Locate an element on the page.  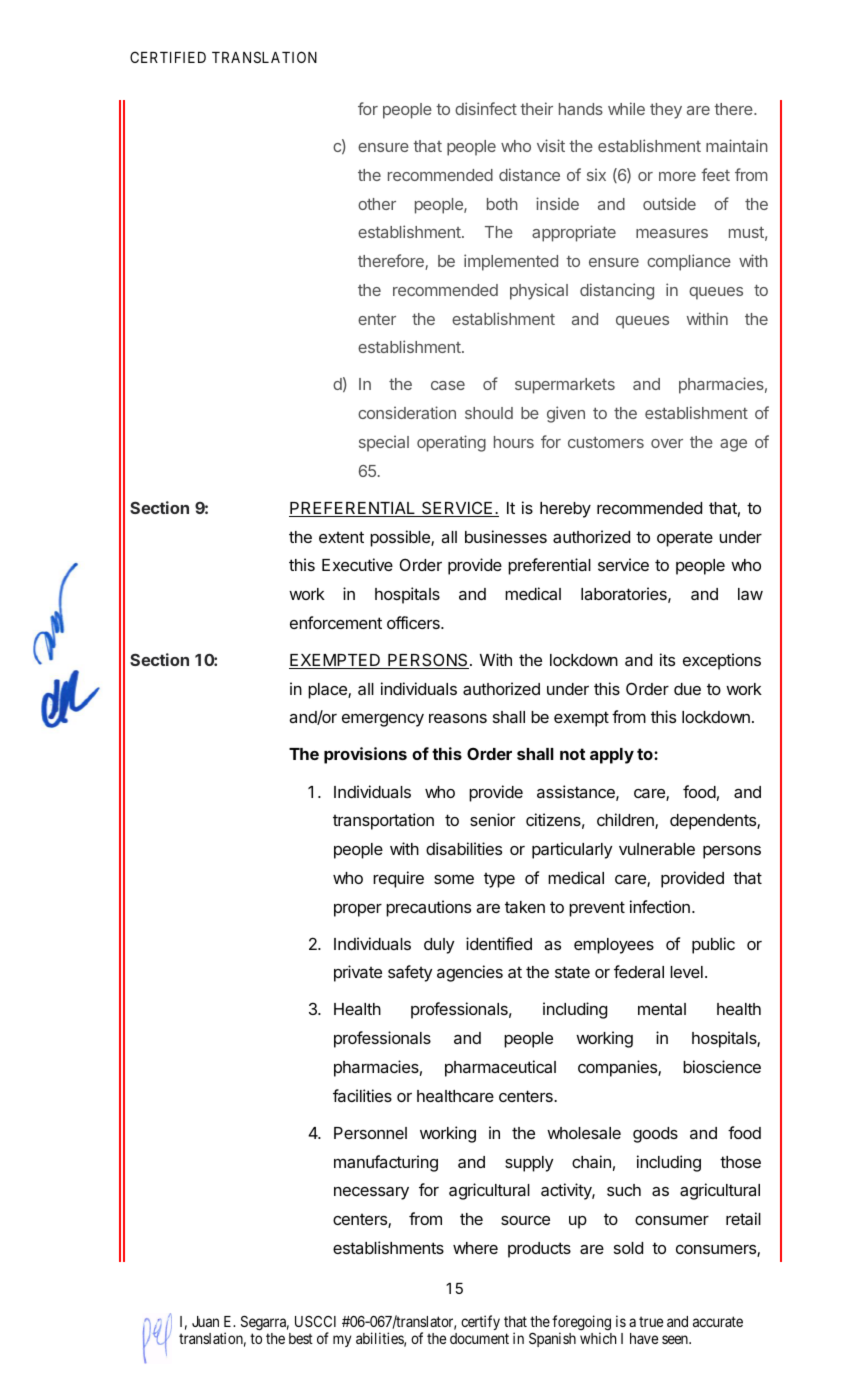
infection is located at coordinates (660, 906).
